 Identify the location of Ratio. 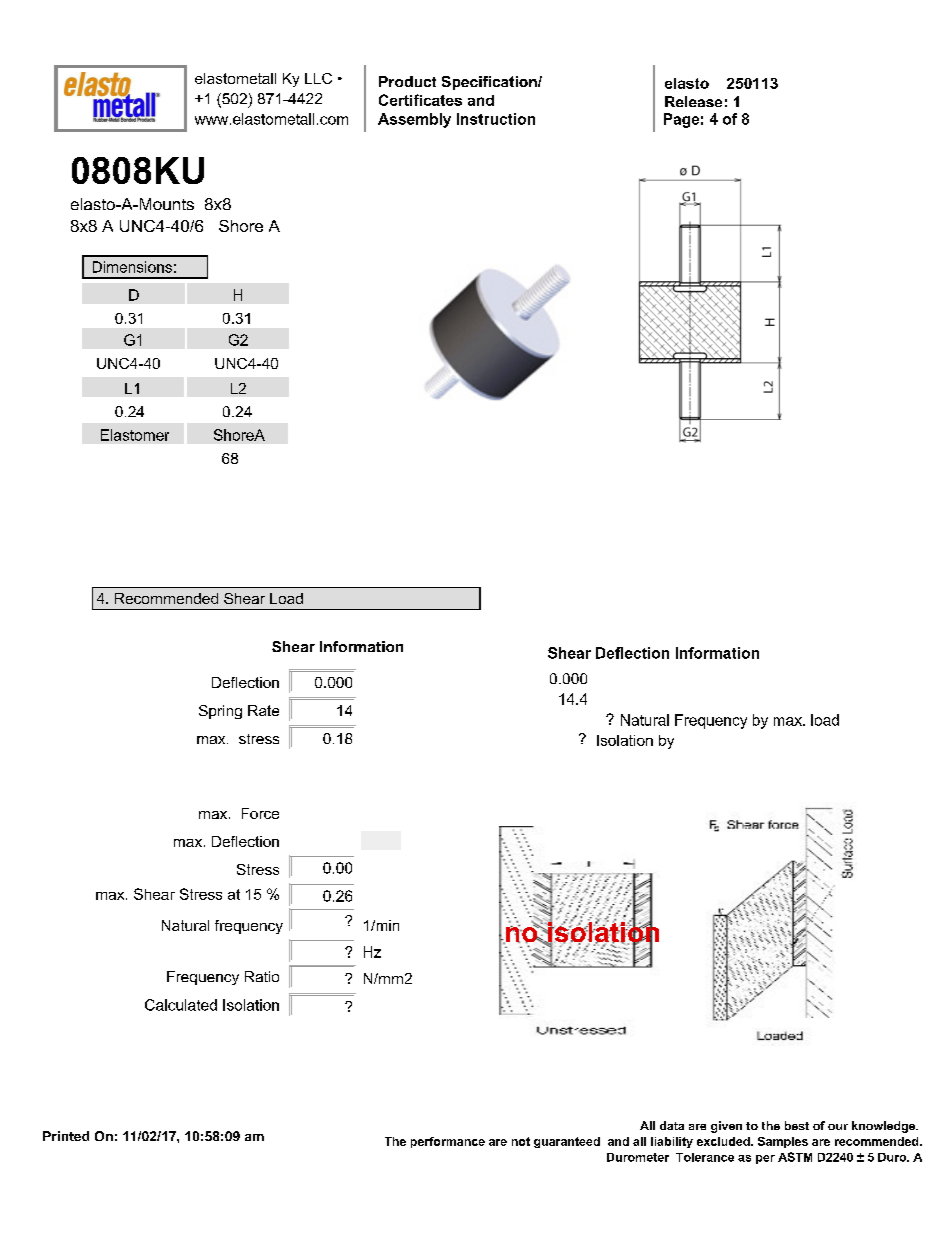
(262, 976).
